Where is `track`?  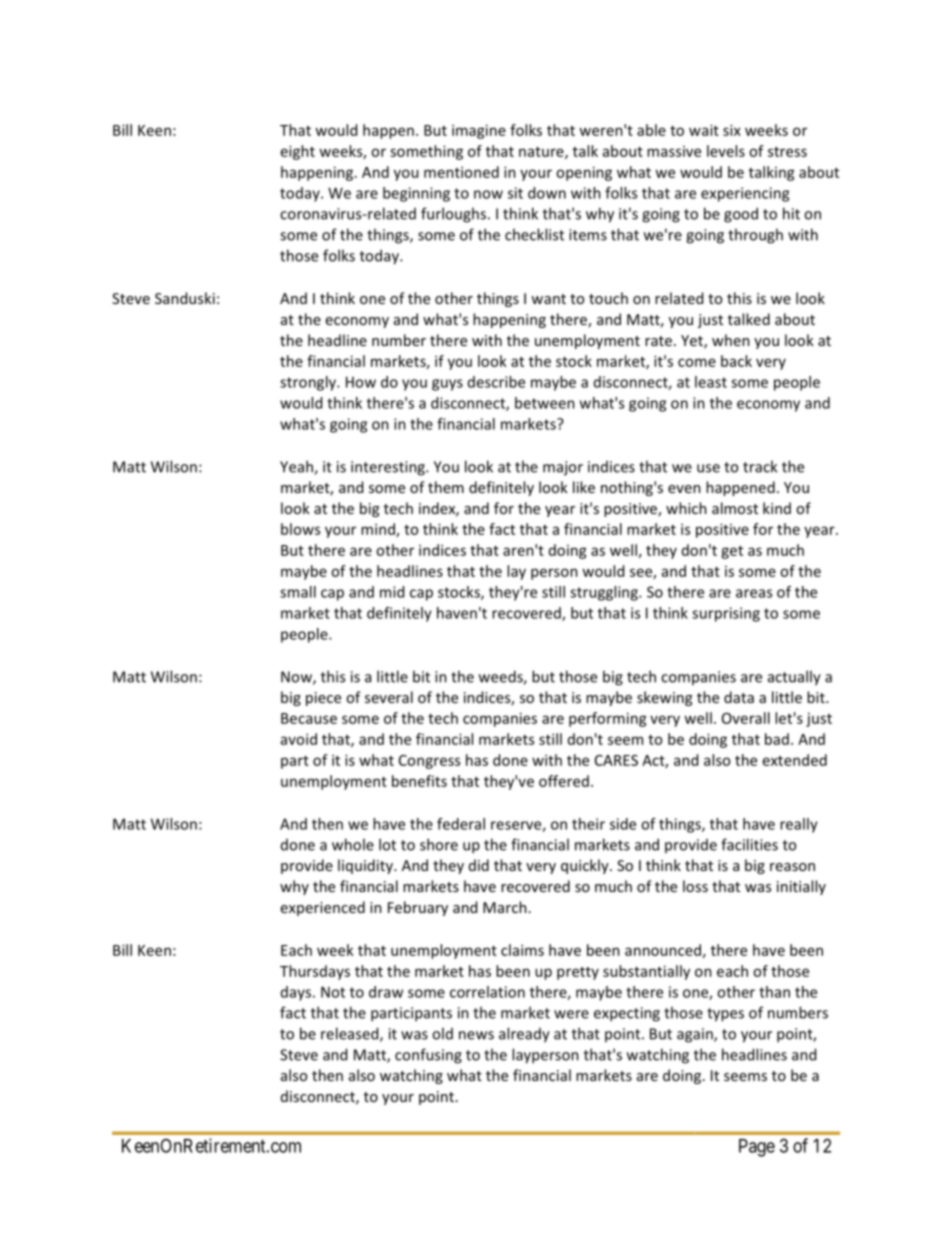
track is located at coordinates (760, 466).
